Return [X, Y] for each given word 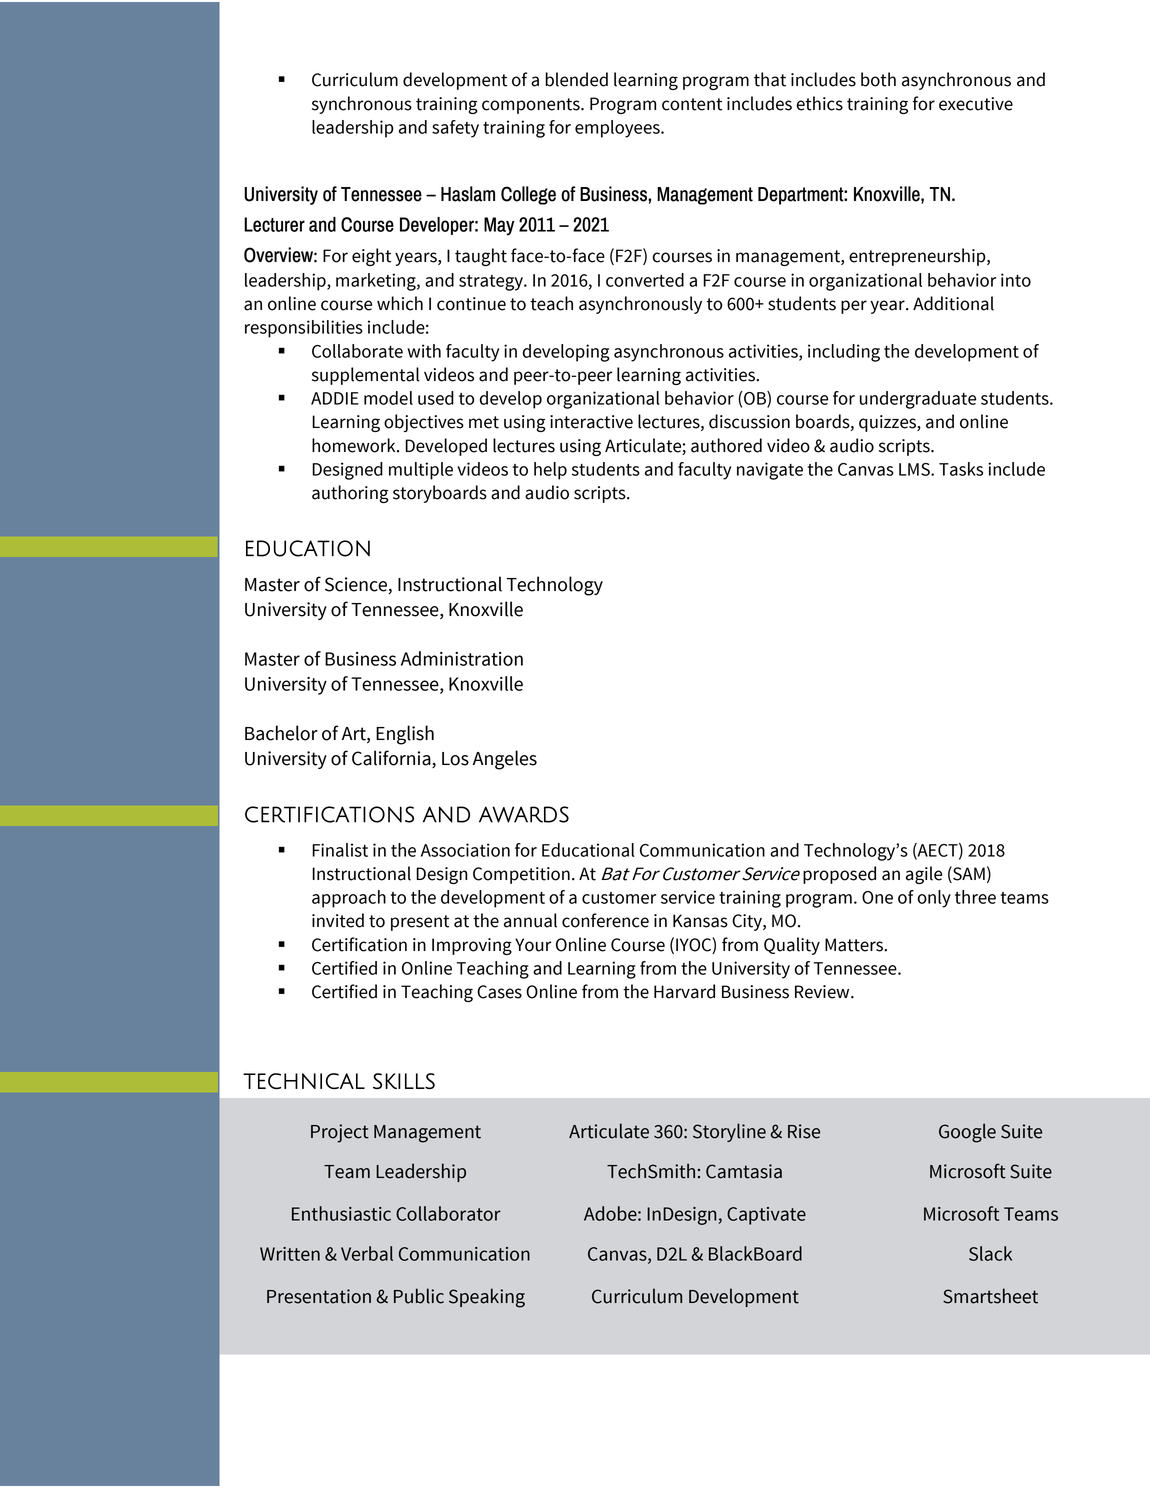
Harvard [684, 991]
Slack [990, 1253]
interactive [591, 422]
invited [338, 920]
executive [976, 104]
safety [455, 129]
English [405, 735]
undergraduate [918, 400]
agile [924, 875]
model [388, 398]
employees [618, 129]
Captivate [766, 1216]
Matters [855, 945]
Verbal [367, 1253]
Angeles [505, 760]
